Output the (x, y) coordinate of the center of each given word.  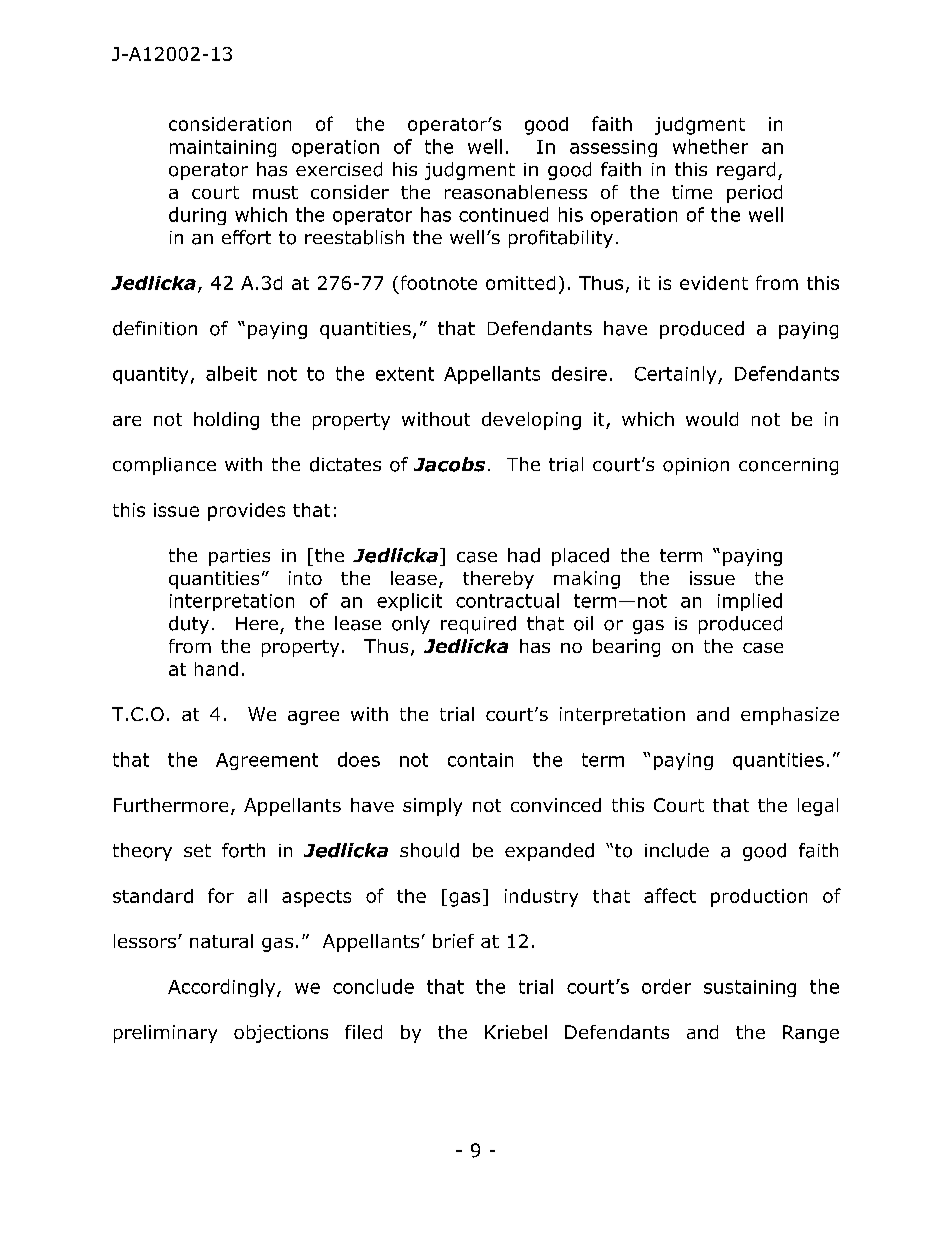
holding (226, 421)
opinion (696, 466)
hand (216, 669)
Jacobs (449, 464)
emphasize (790, 716)
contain (480, 760)
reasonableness (516, 192)
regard (746, 171)
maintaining (223, 148)
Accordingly (223, 988)
